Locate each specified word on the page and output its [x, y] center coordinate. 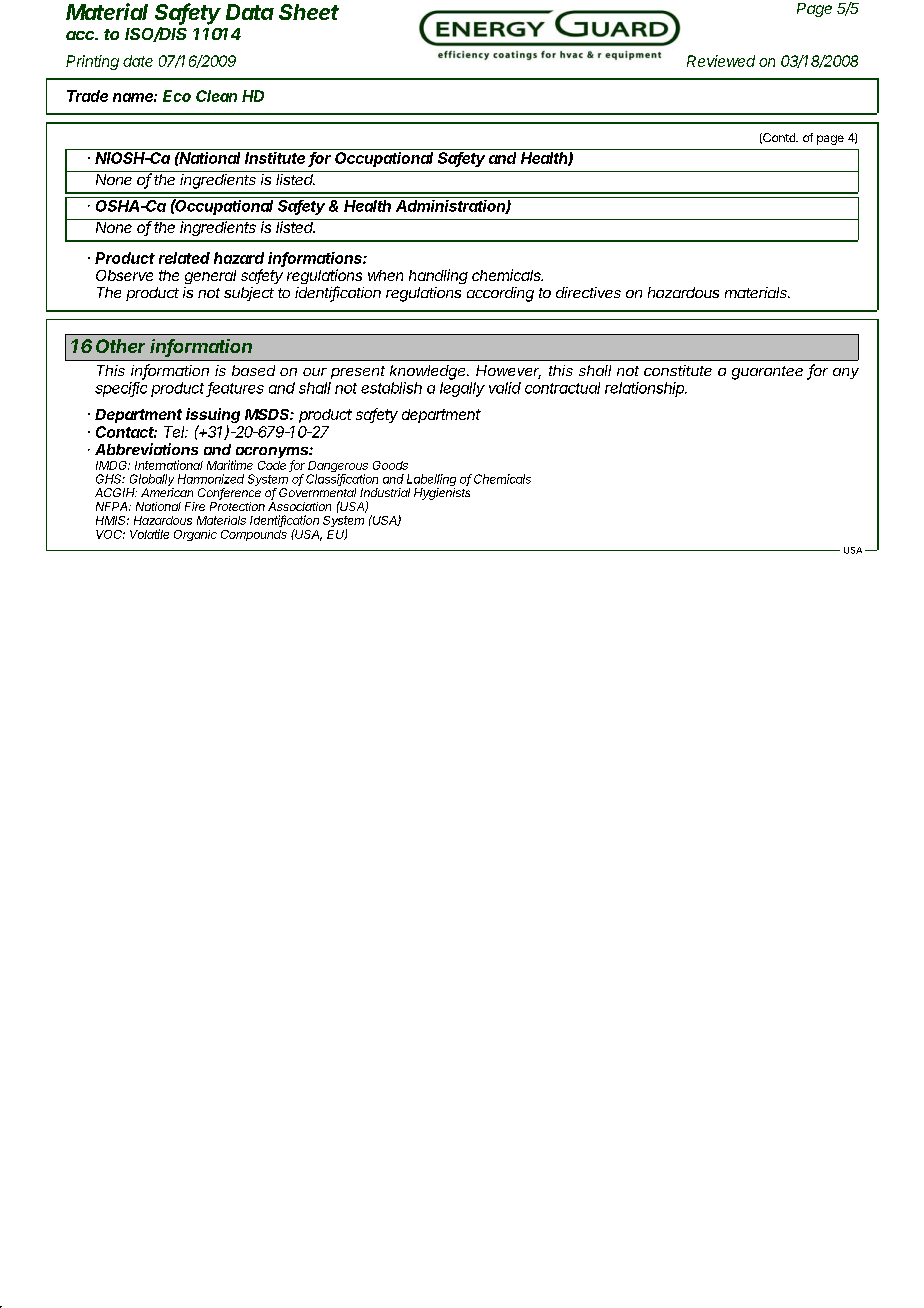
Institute [275, 158]
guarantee [767, 373]
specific [121, 389]
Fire [195, 506]
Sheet [309, 12]
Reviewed [721, 61]
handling [438, 276]
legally [462, 389]
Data [250, 12]
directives [588, 292]
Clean [216, 96]
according [500, 294]
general [210, 277]
